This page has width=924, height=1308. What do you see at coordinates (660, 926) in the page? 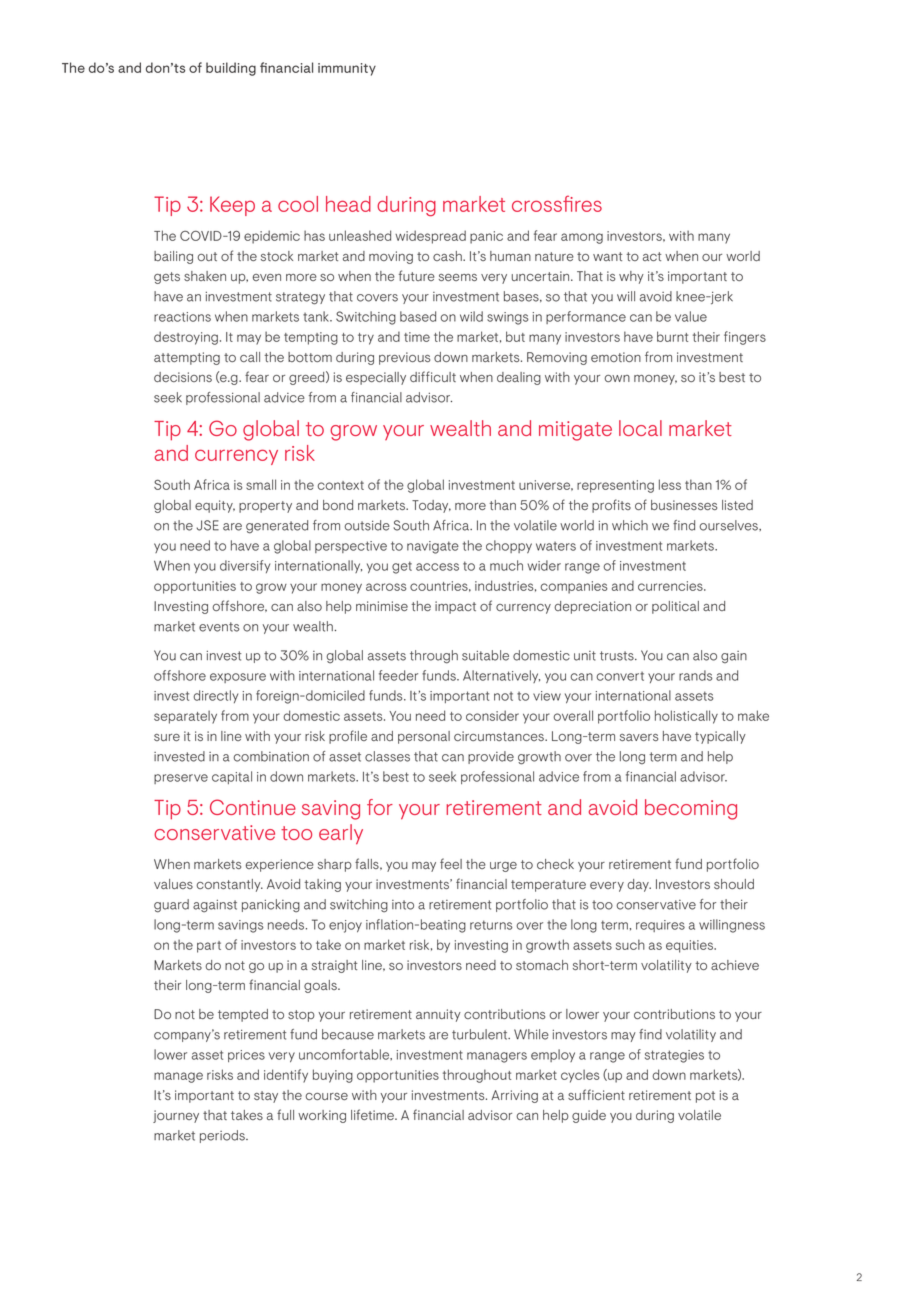
I see `requires` at bounding box center [660, 926].
